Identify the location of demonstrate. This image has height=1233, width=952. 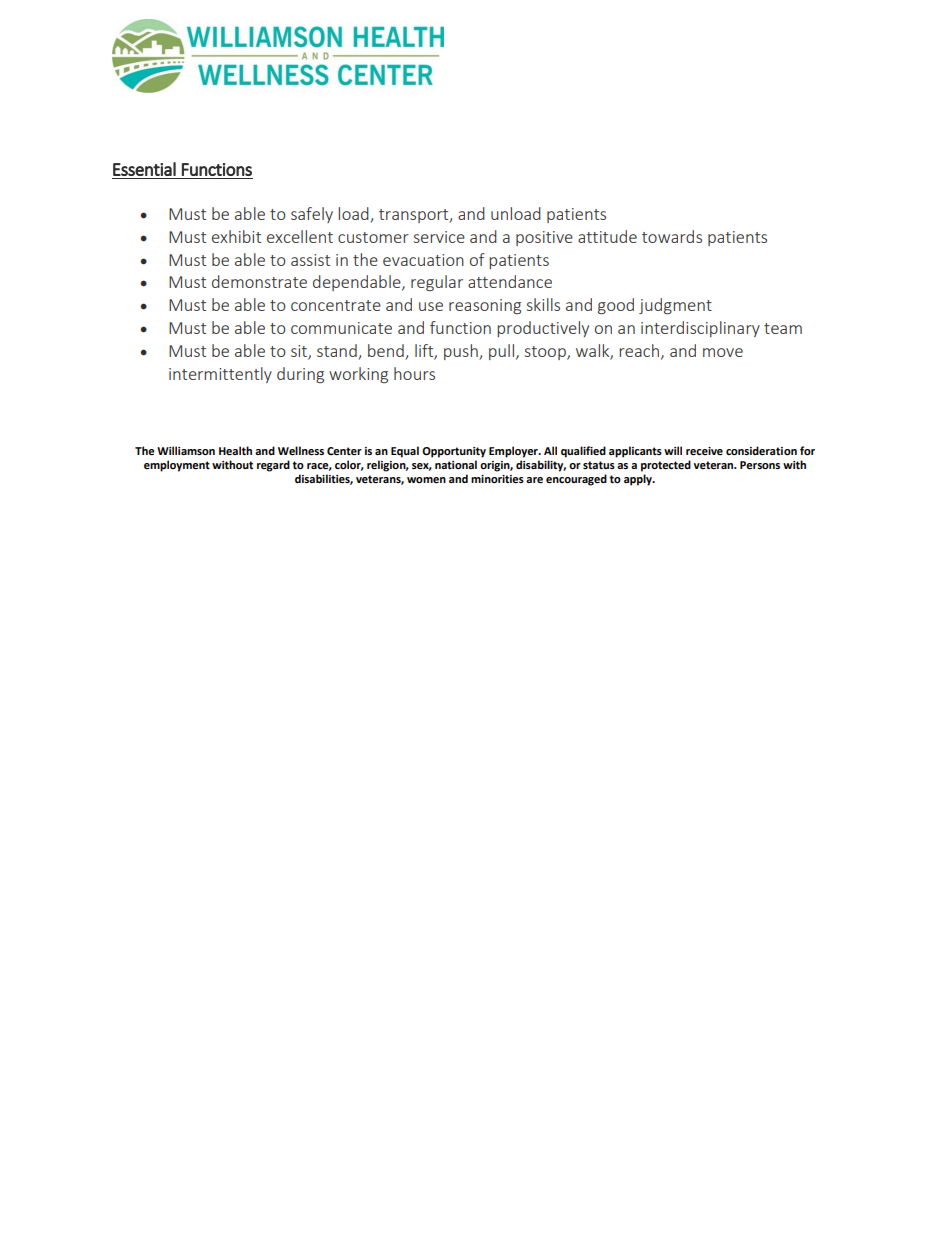
(259, 281).
